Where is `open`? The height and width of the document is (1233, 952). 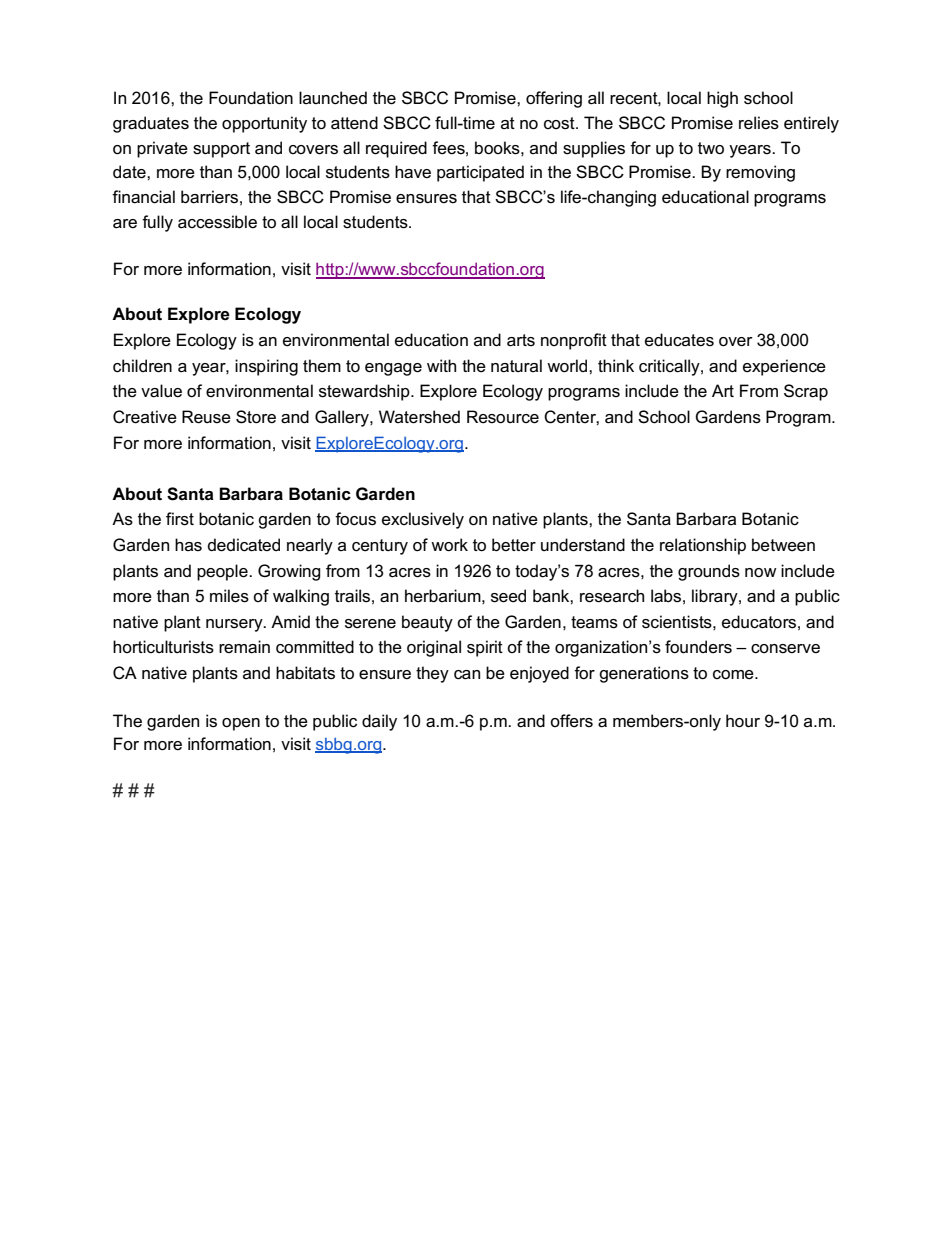 open is located at coordinates (241, 724).
